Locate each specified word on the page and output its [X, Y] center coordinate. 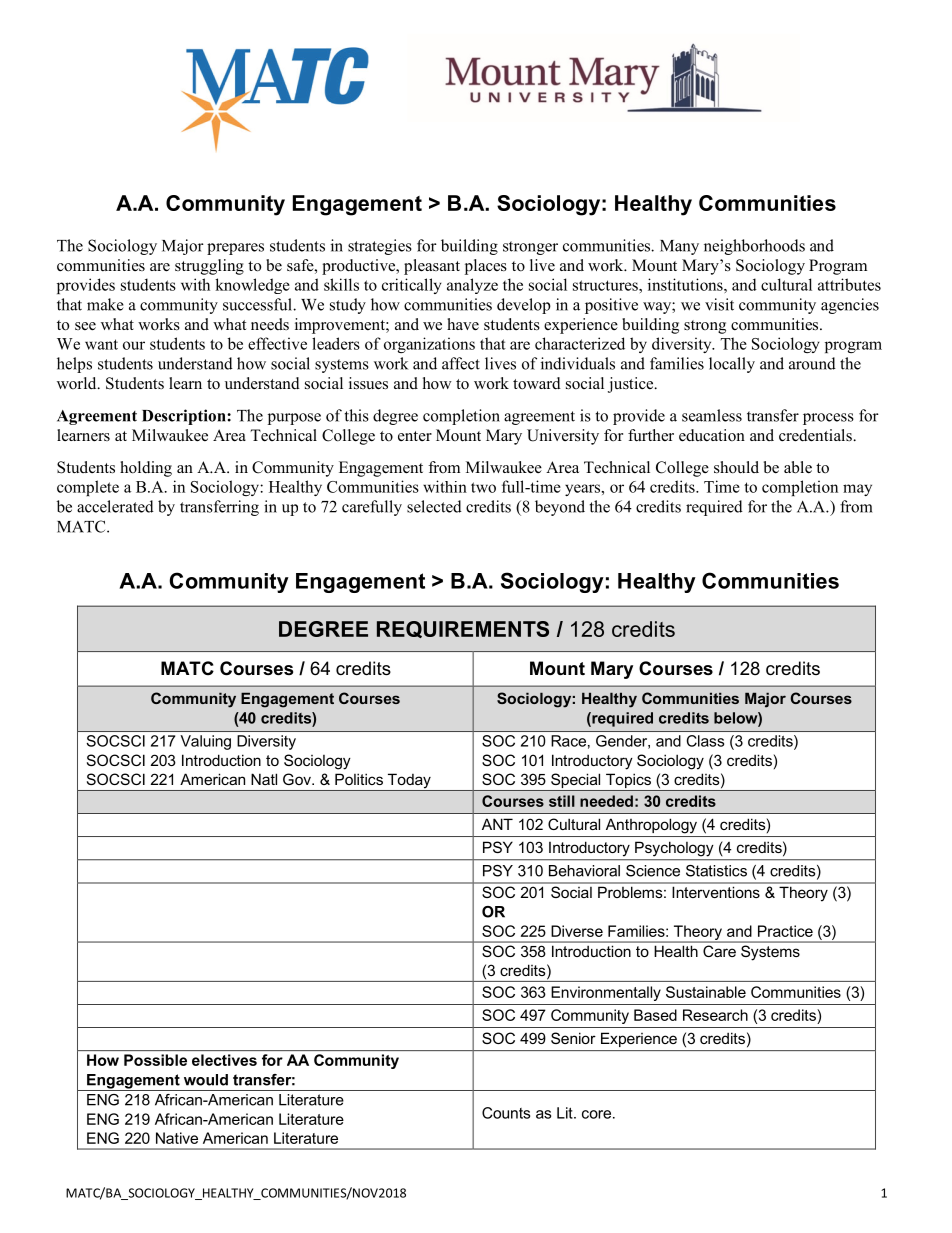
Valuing [205, 742]
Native [177, 1138]
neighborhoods [754, 247]
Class [705, 741]
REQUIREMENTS [463, 629]
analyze [472, 286]
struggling [209, 267]
